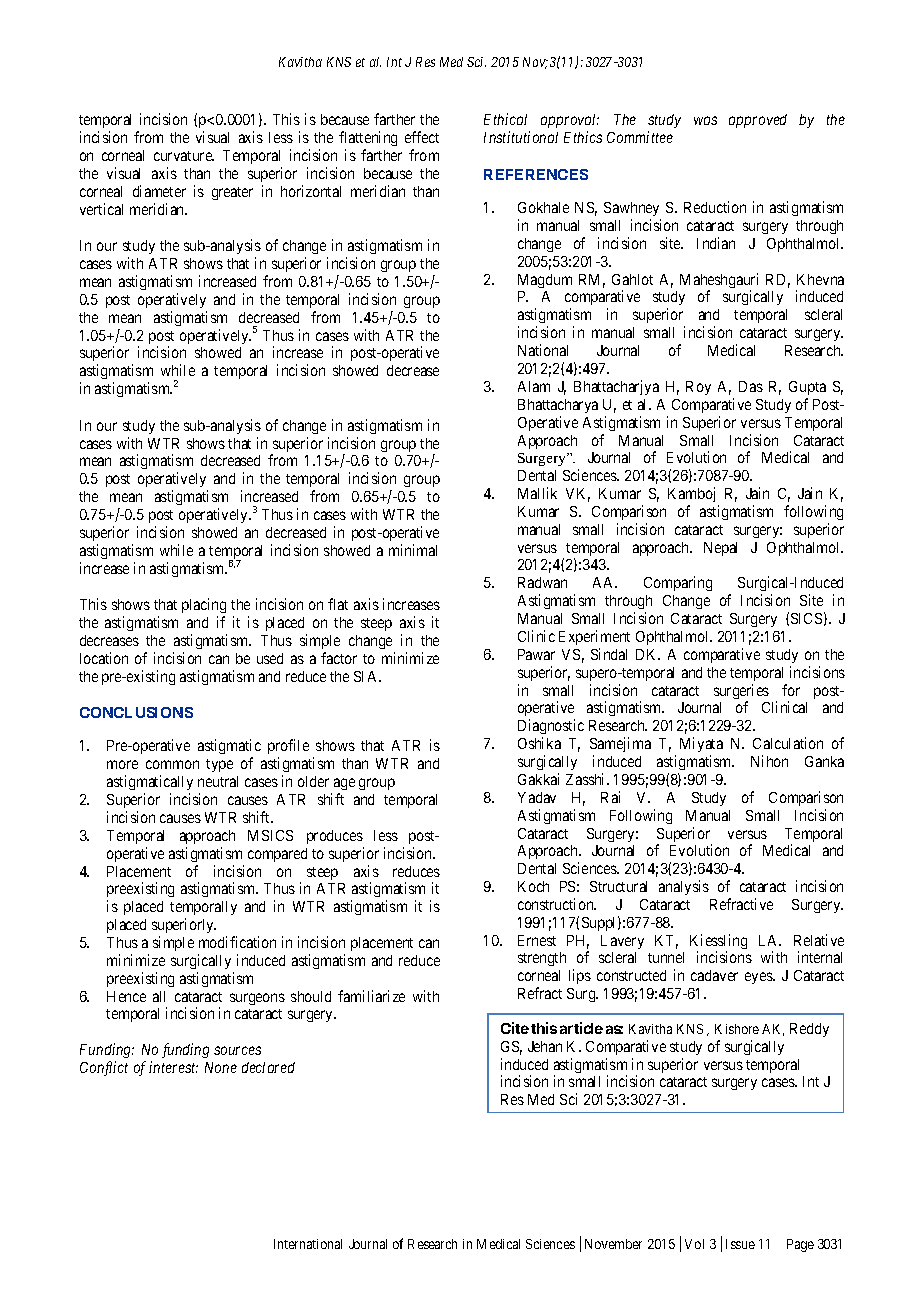 Image resolution: width=924 pixels, height=1308 pixels. What do you see at coordinates (720, 549) in the page?
I see `Nepal` at bounding box center [720, 549].
